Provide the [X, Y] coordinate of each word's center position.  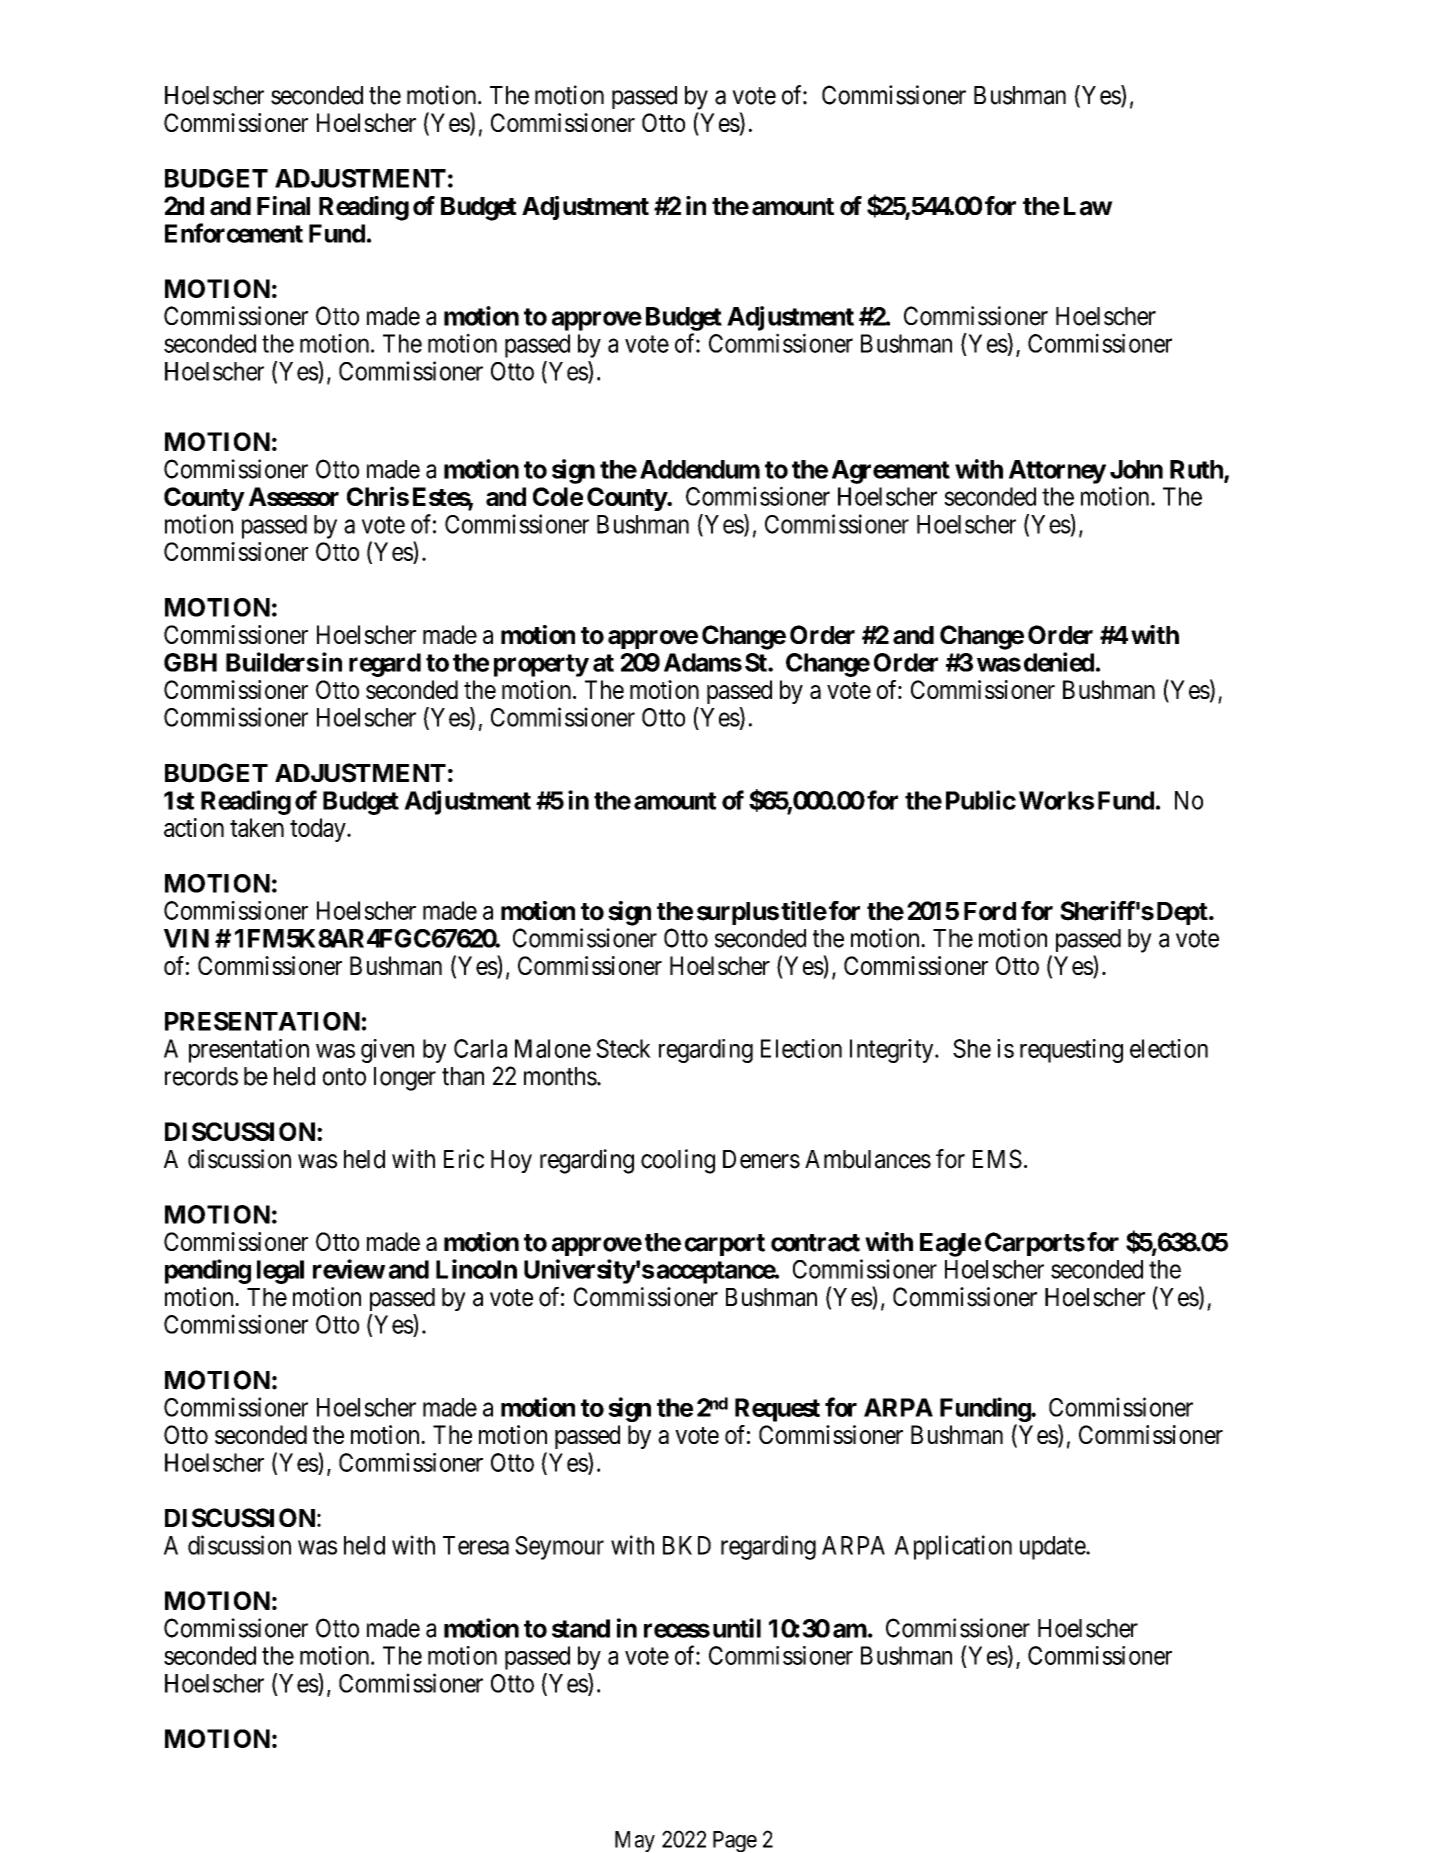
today [319, 830]
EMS [997, 1159]
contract [815, 1243]
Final [283, 206]
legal [280, 1272]
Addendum [700, 469]
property [541, 665]
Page [735, 1841]
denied [1059, 662]
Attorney [1057, 472]
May [635, 1841]
